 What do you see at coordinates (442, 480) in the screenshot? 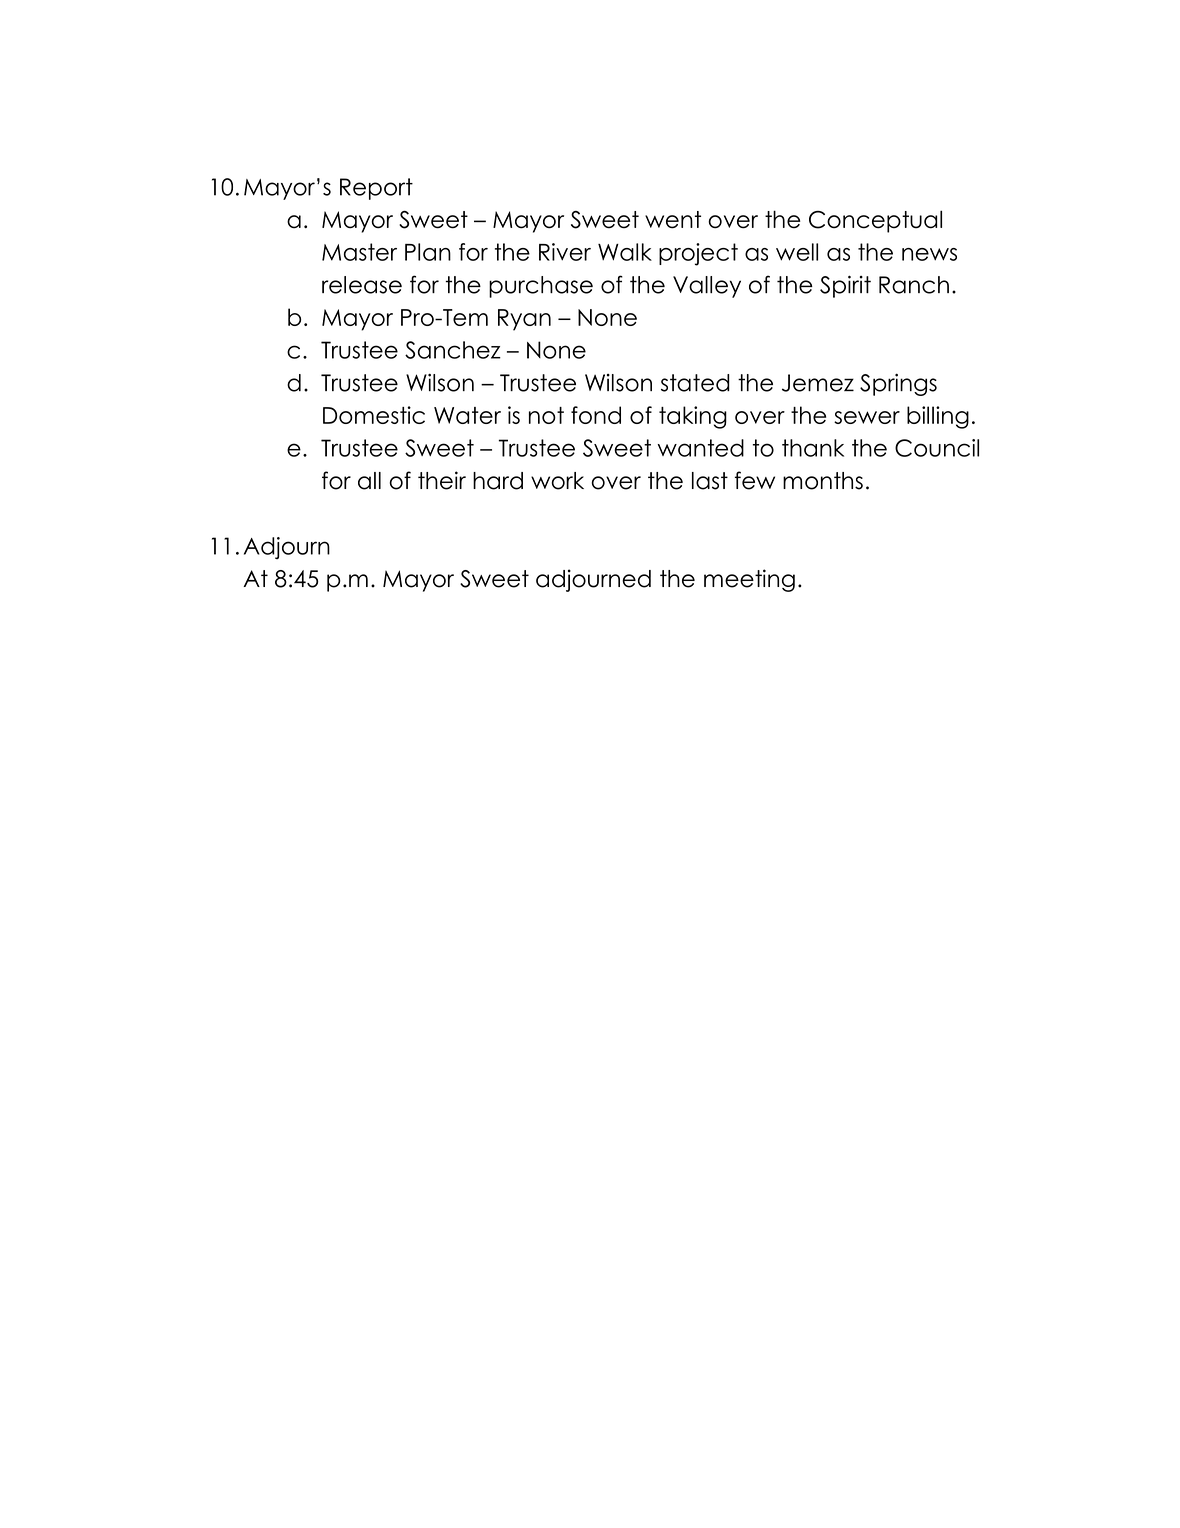
I see `their` at bounding box center [442, 480].
